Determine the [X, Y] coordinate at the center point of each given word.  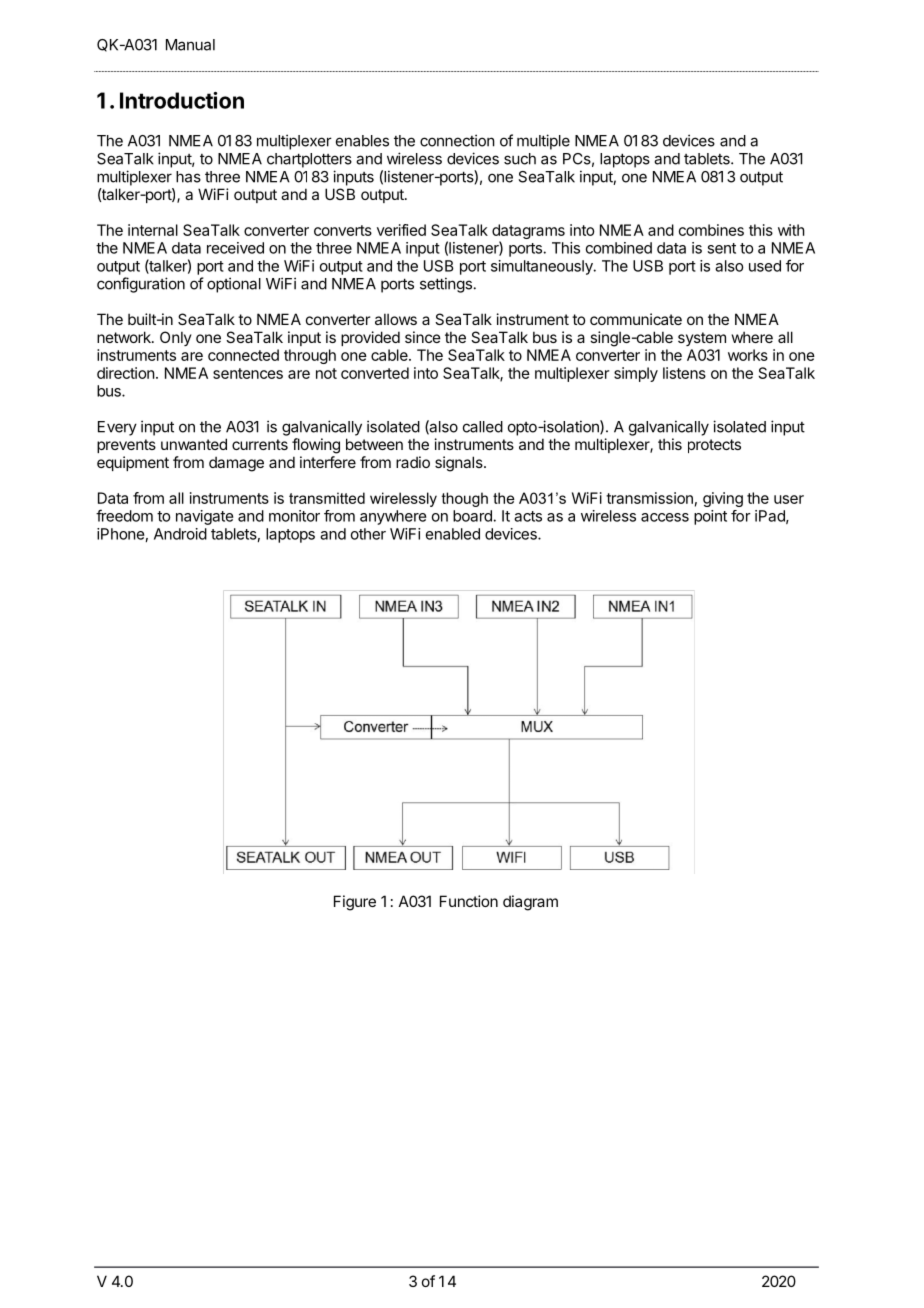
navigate [205, 517]
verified [401, 230]
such [520, 159]
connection [457, 140]
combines [711, 230]
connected [243, 355]
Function [469, 901]
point [710, 517]
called [483, 427]
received [235, 248]
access [665, 517]
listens [684, 373]
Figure [355, 903]
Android [180, 534]
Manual [190, 45]
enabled [453, 534]
